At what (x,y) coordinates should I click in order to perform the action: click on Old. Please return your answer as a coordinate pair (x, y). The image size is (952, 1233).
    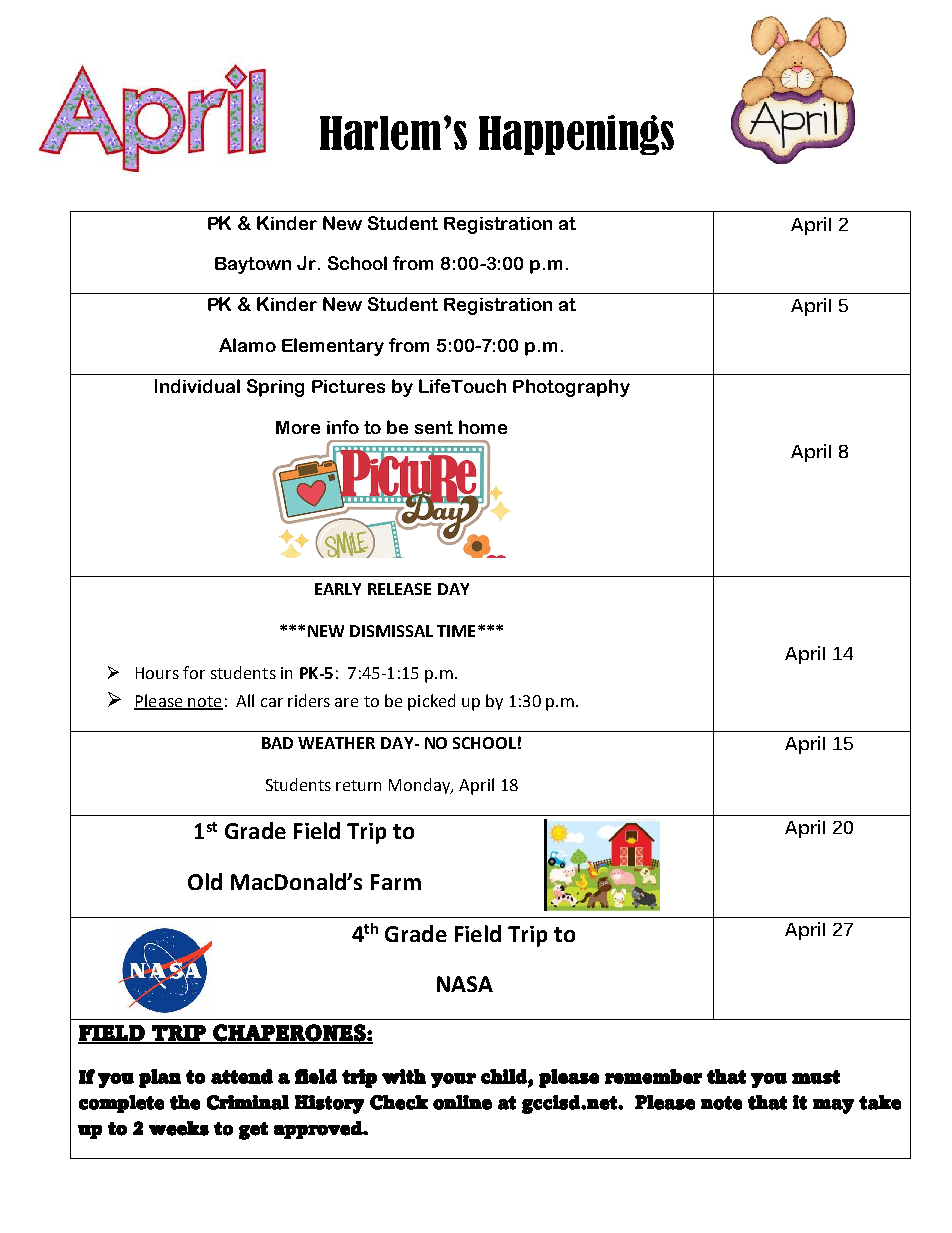
    Looking at the image, I should click on (205, 881).
